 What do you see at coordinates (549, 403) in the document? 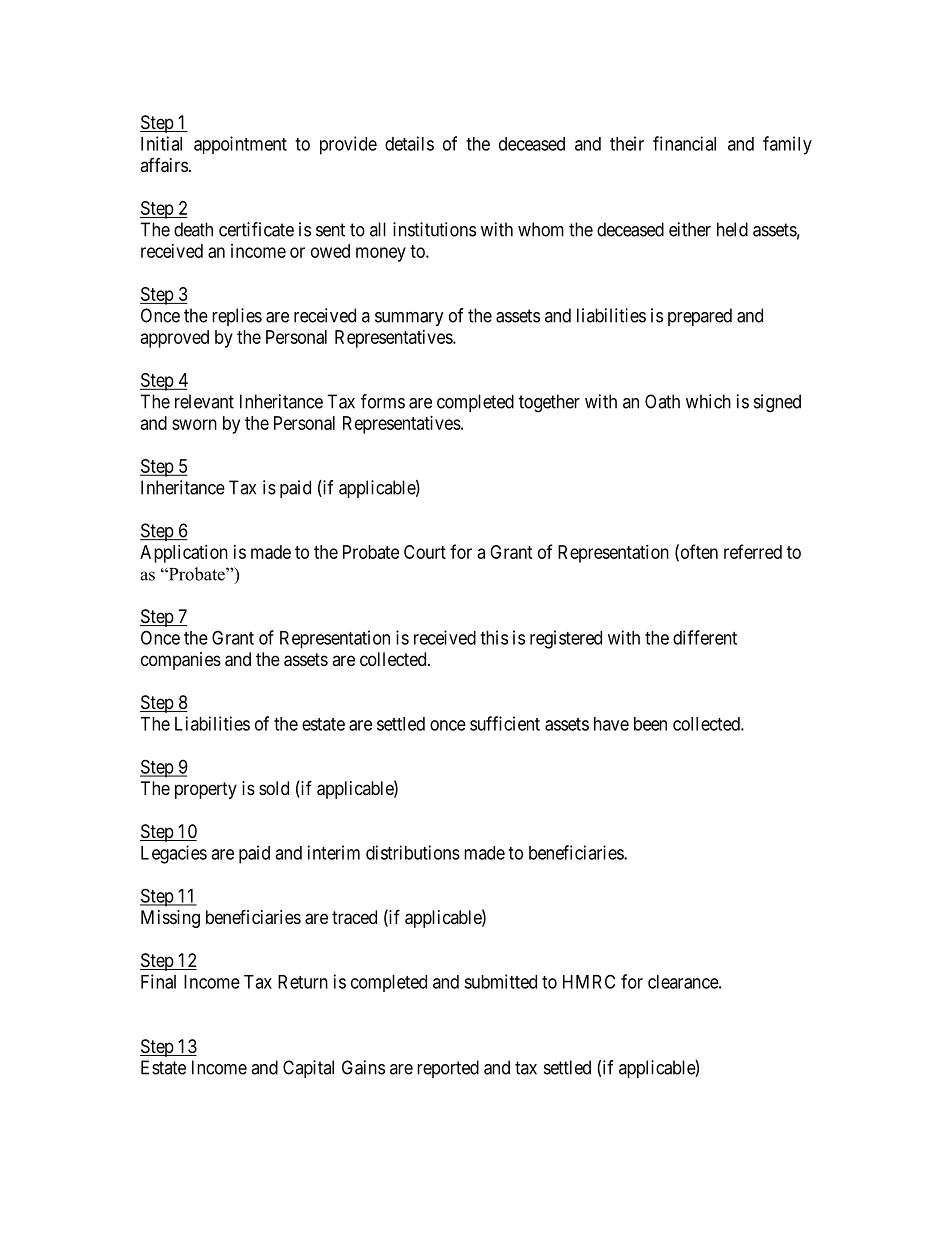
I see `together` at bounding box center [549, 403].
